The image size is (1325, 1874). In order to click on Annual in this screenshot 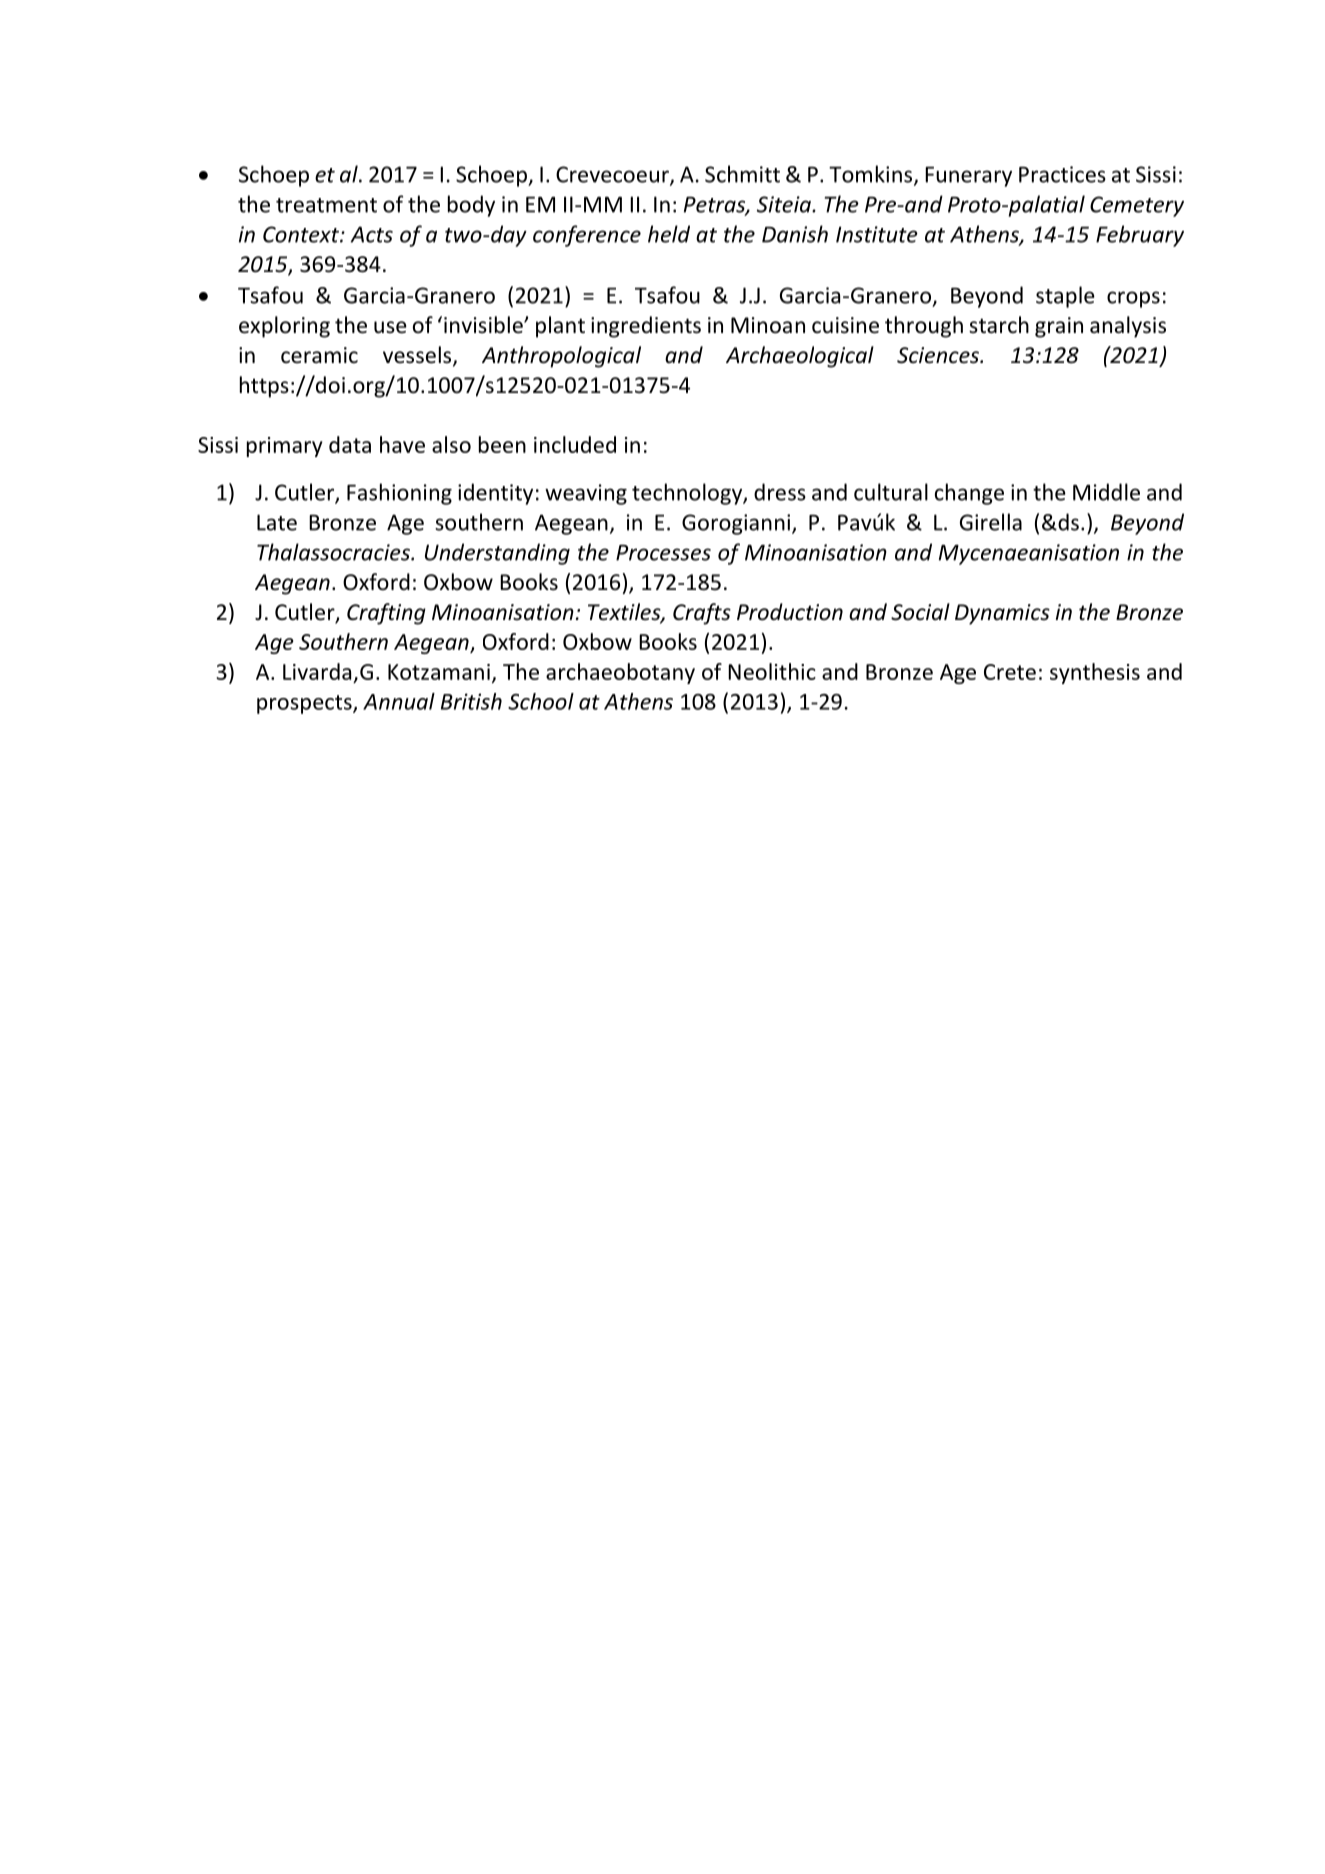, I will do `click(399, 701)`.
